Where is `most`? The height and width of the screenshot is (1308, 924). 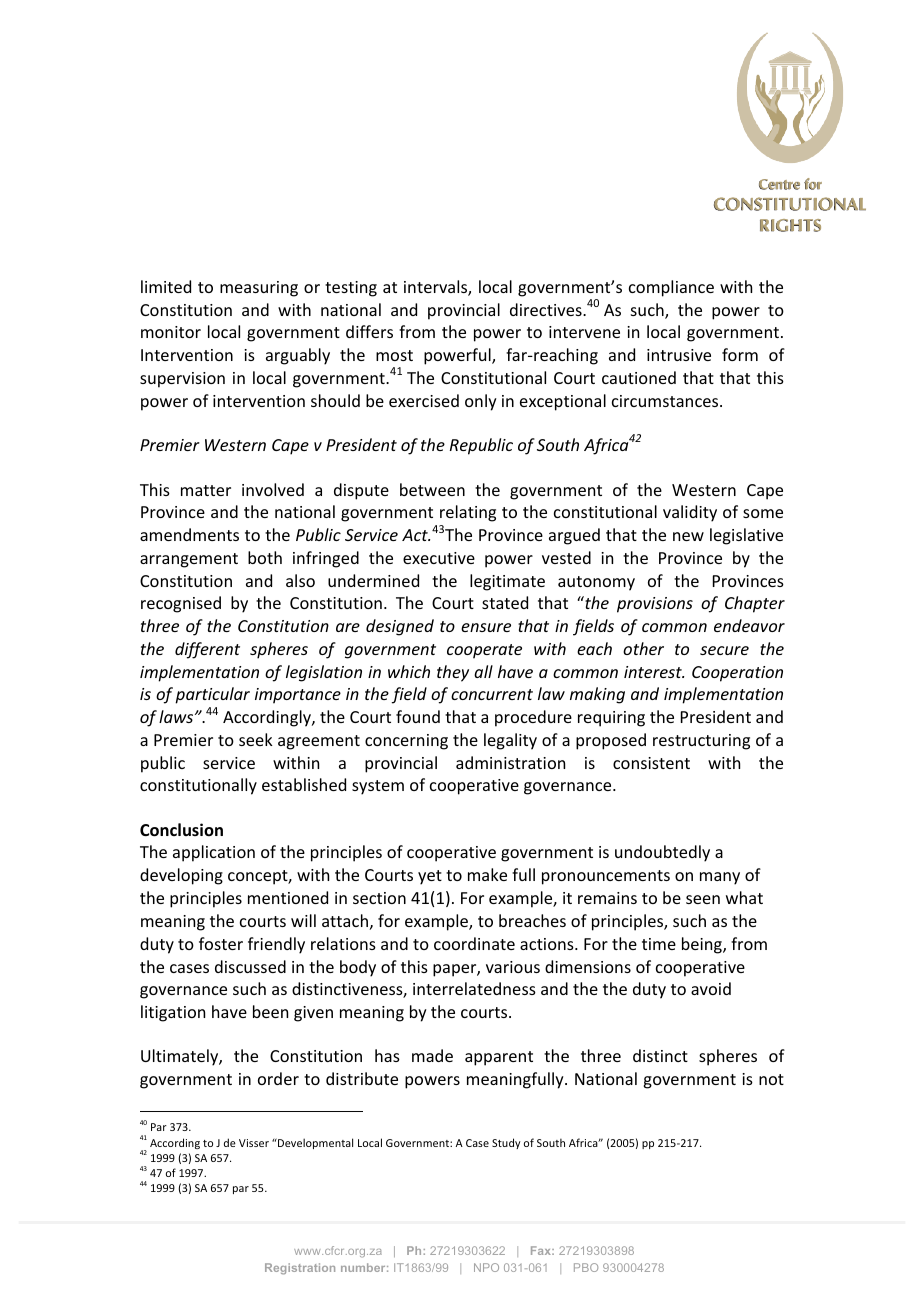 most is located at coordinates (394, 355).
